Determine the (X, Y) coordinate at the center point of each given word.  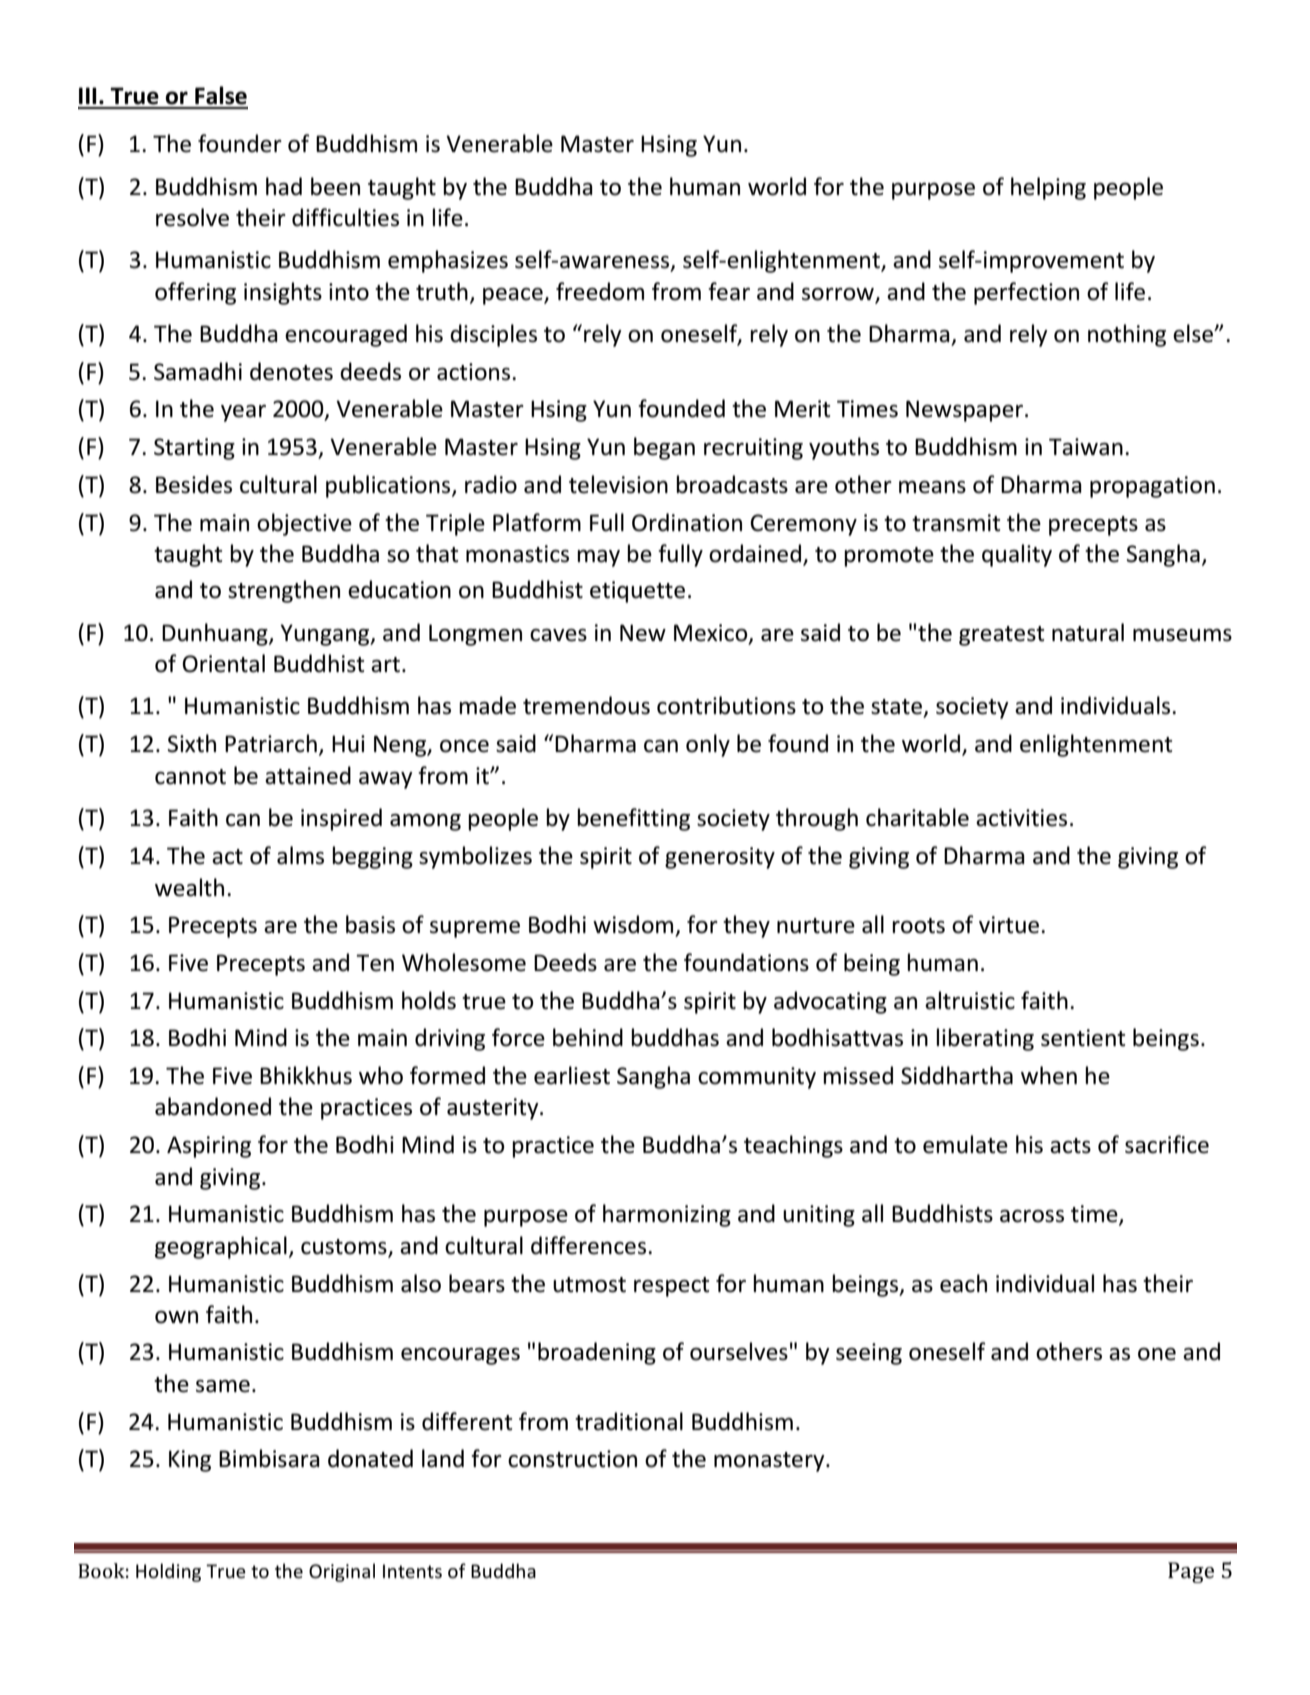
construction (572, 1459)
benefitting (633, 819)
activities (1021, 818)
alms (300, 855)
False (221, 95)
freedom (600, 291)
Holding (168, 1572)
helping (1048, 188)
